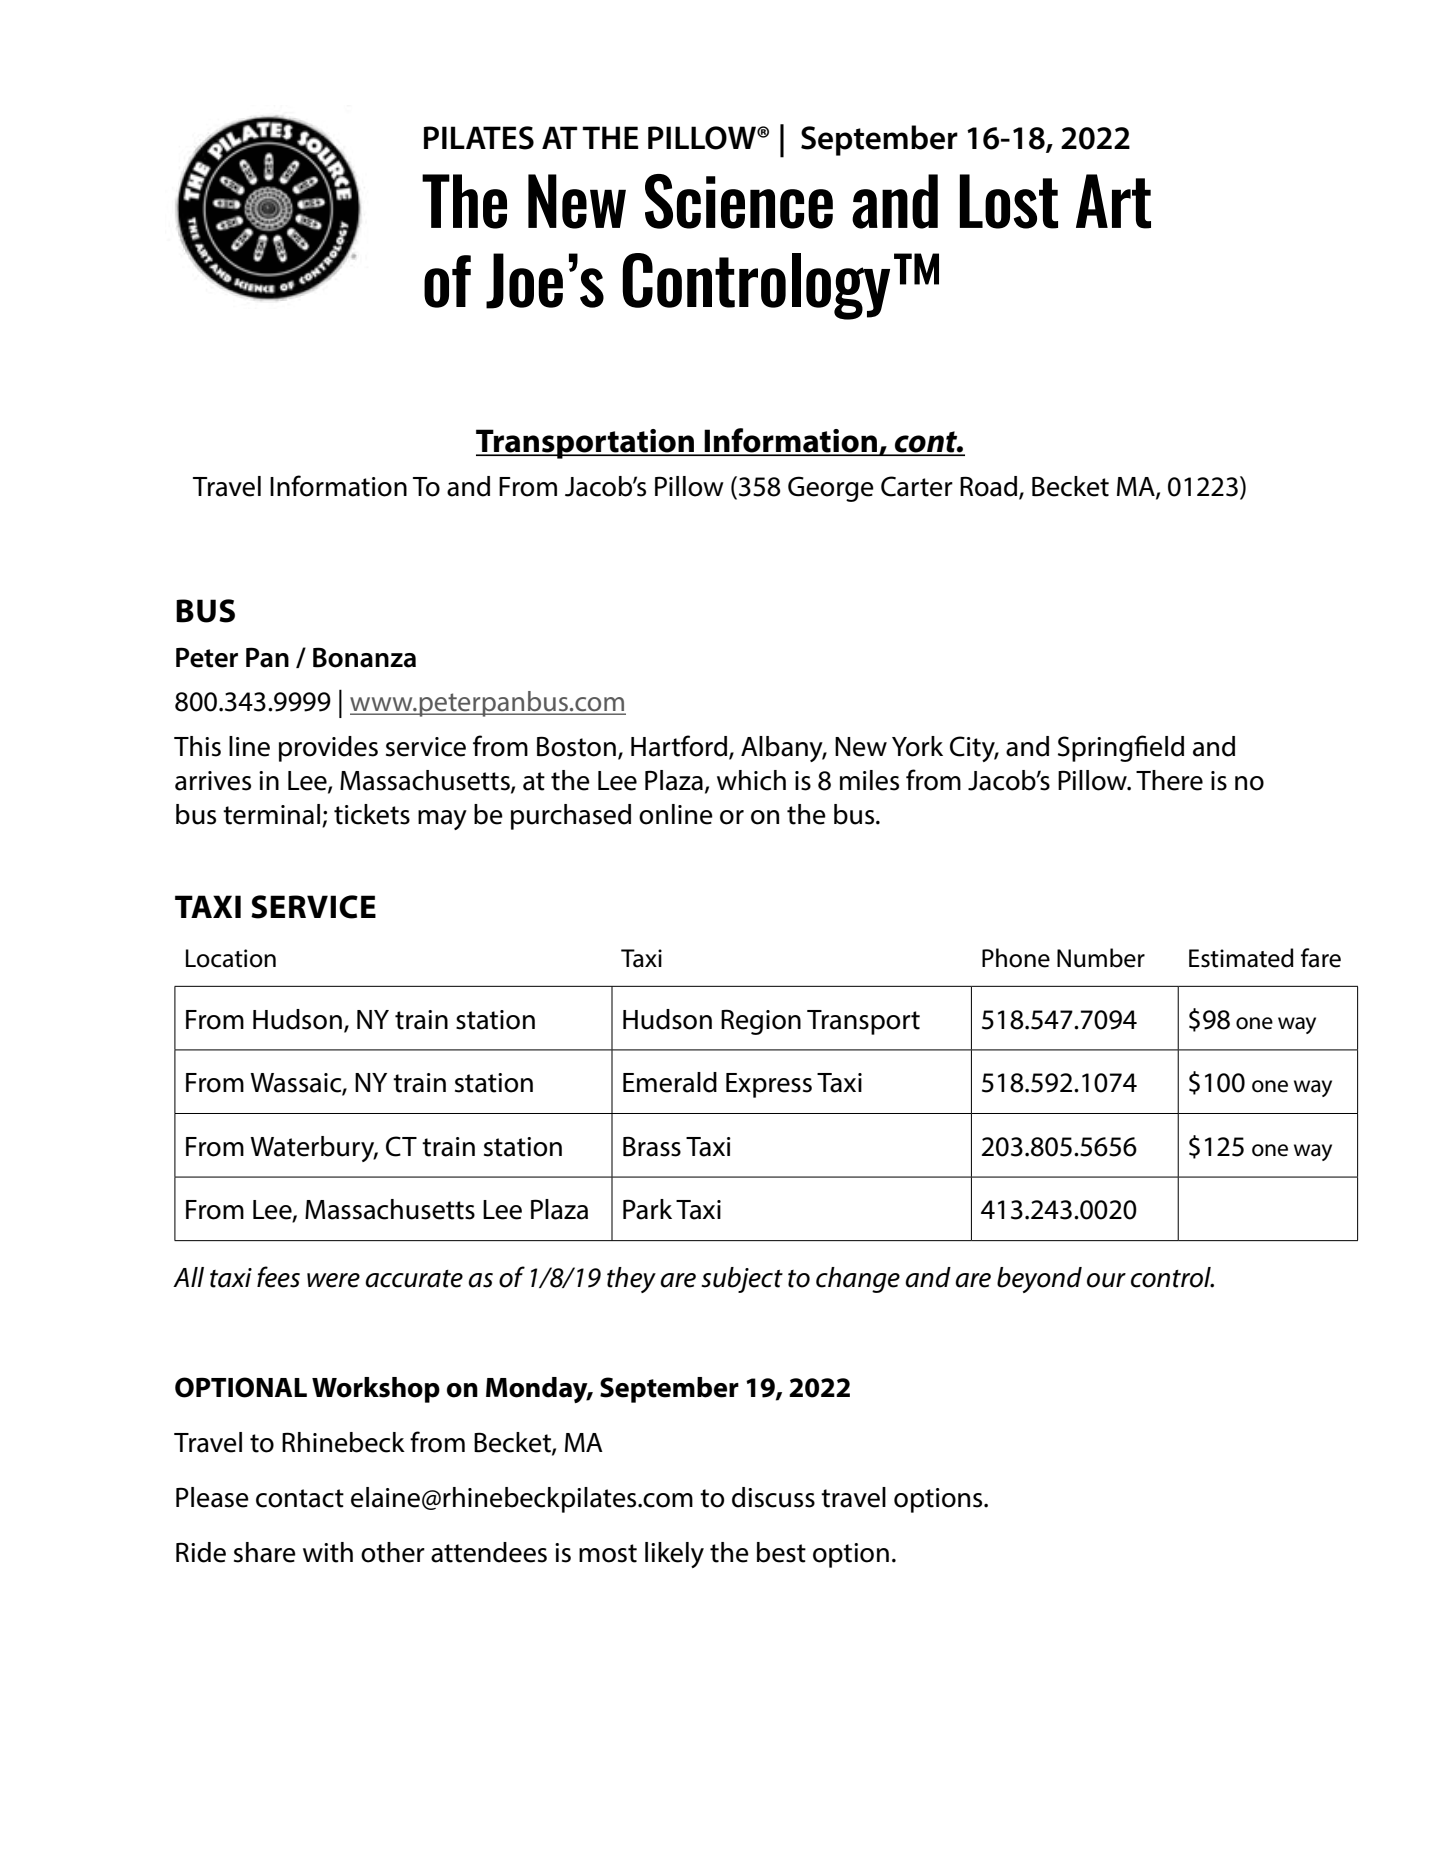  Describe the element at coordinates (372, 814) in the image. I see `tickets` at that location.
